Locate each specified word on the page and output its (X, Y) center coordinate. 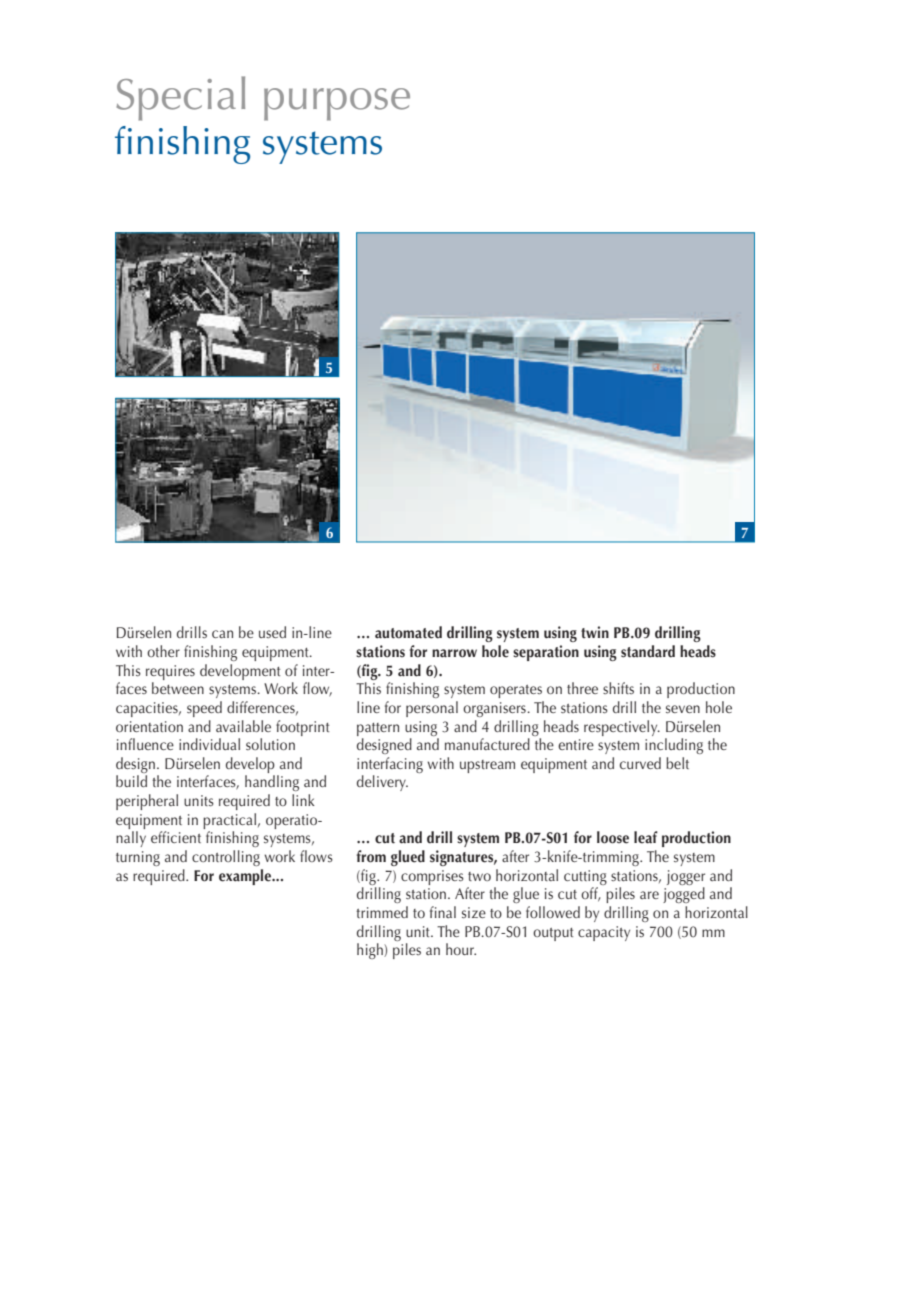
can (222, 634)
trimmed (382, 912)
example (246, 877)
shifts (618, 688)
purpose (337, 104)
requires (170, 672)
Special (180, 98)
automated (408, 632)
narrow (454, 653)
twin (595, 632)
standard (648, 651)
